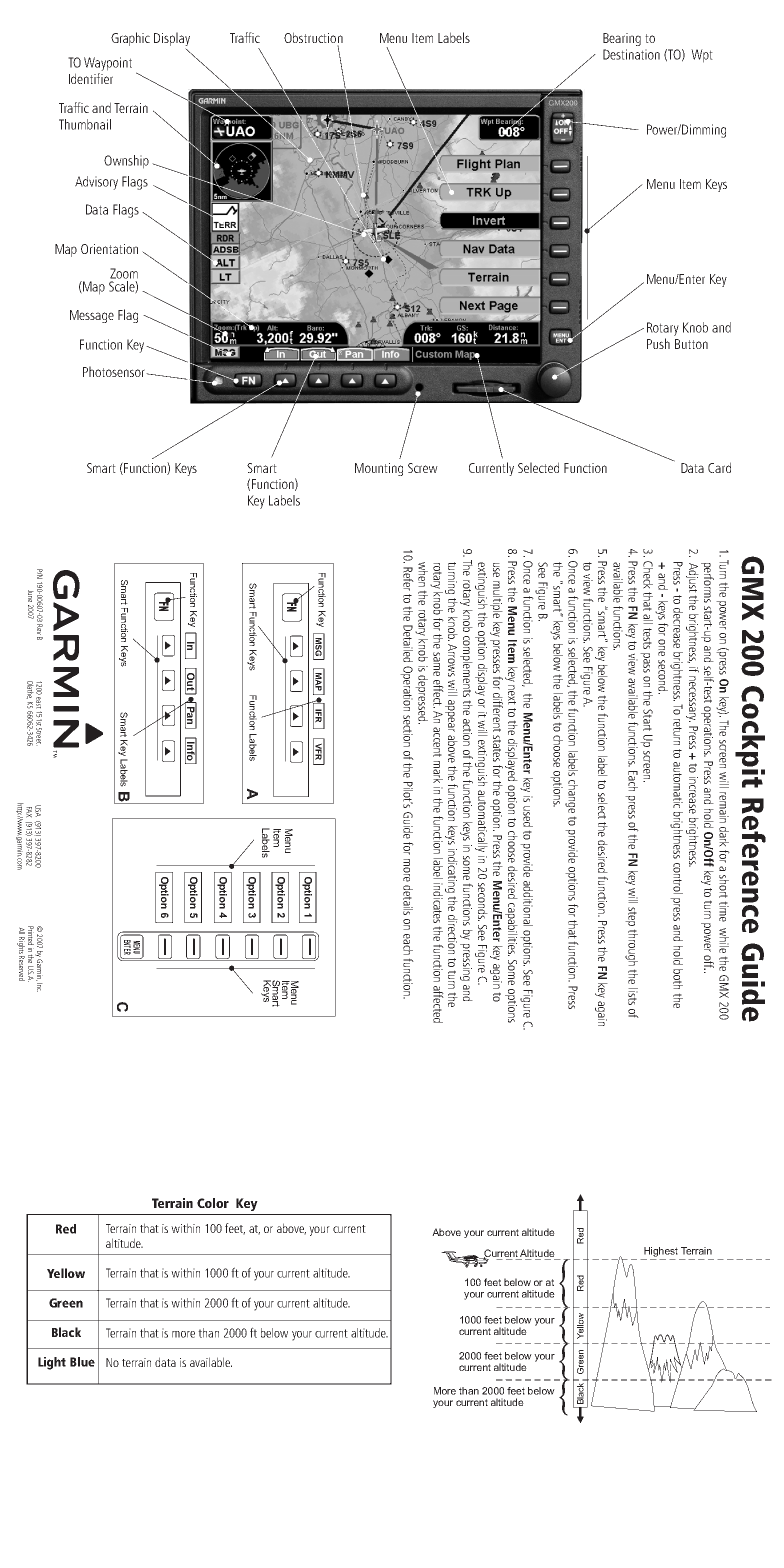 The width and height of the document is (784, 1568). I want to click on Mounting, so click(379, 469).
